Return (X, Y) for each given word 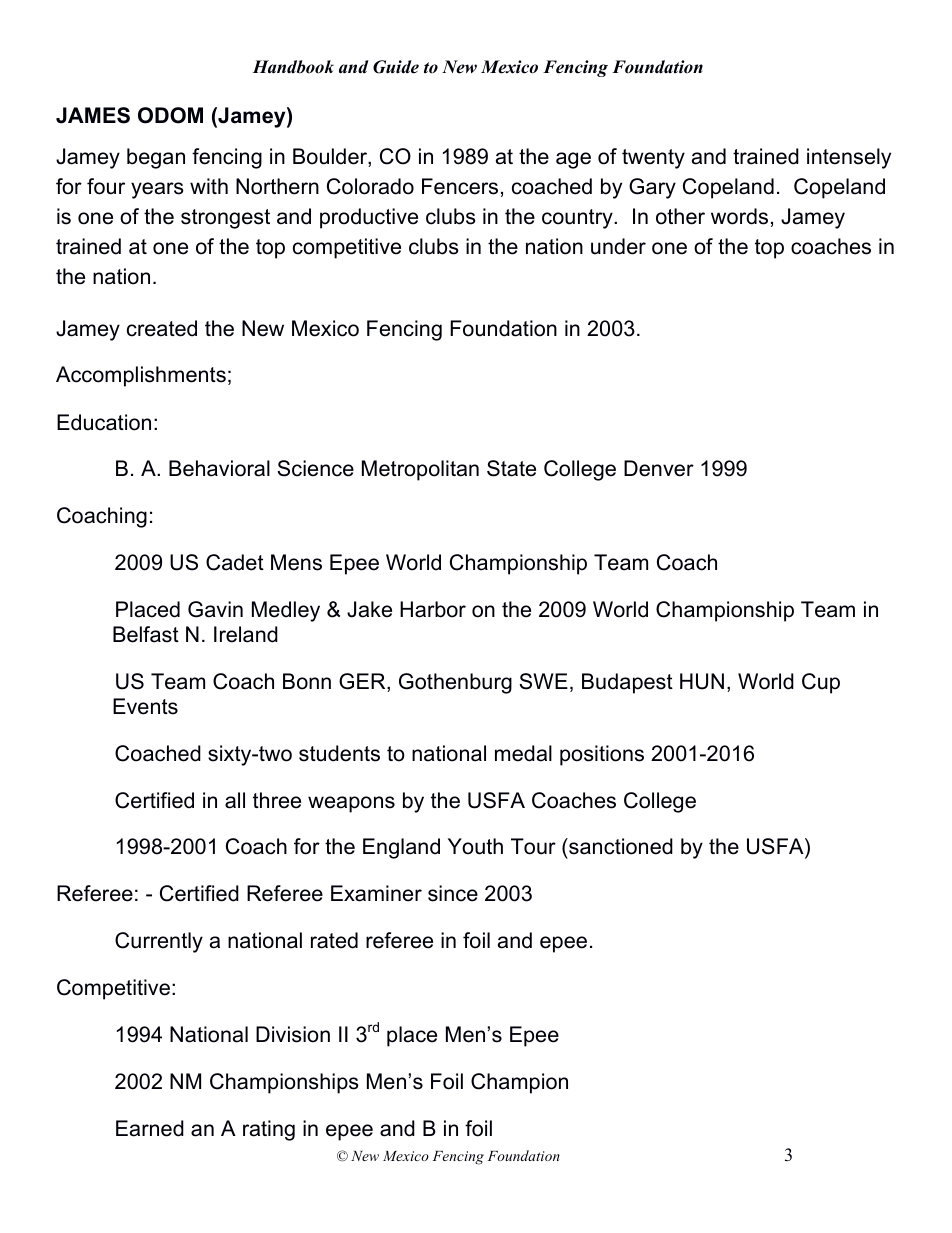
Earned (150, 1128)
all (235, 800)
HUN (702, 681)
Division (293, 1034)
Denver (659, 468)
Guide (396, 67)
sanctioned (620, 846)
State (511, 468)
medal (523, 753)
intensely (849, 158)
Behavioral (219, 468)
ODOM (170, 115)
